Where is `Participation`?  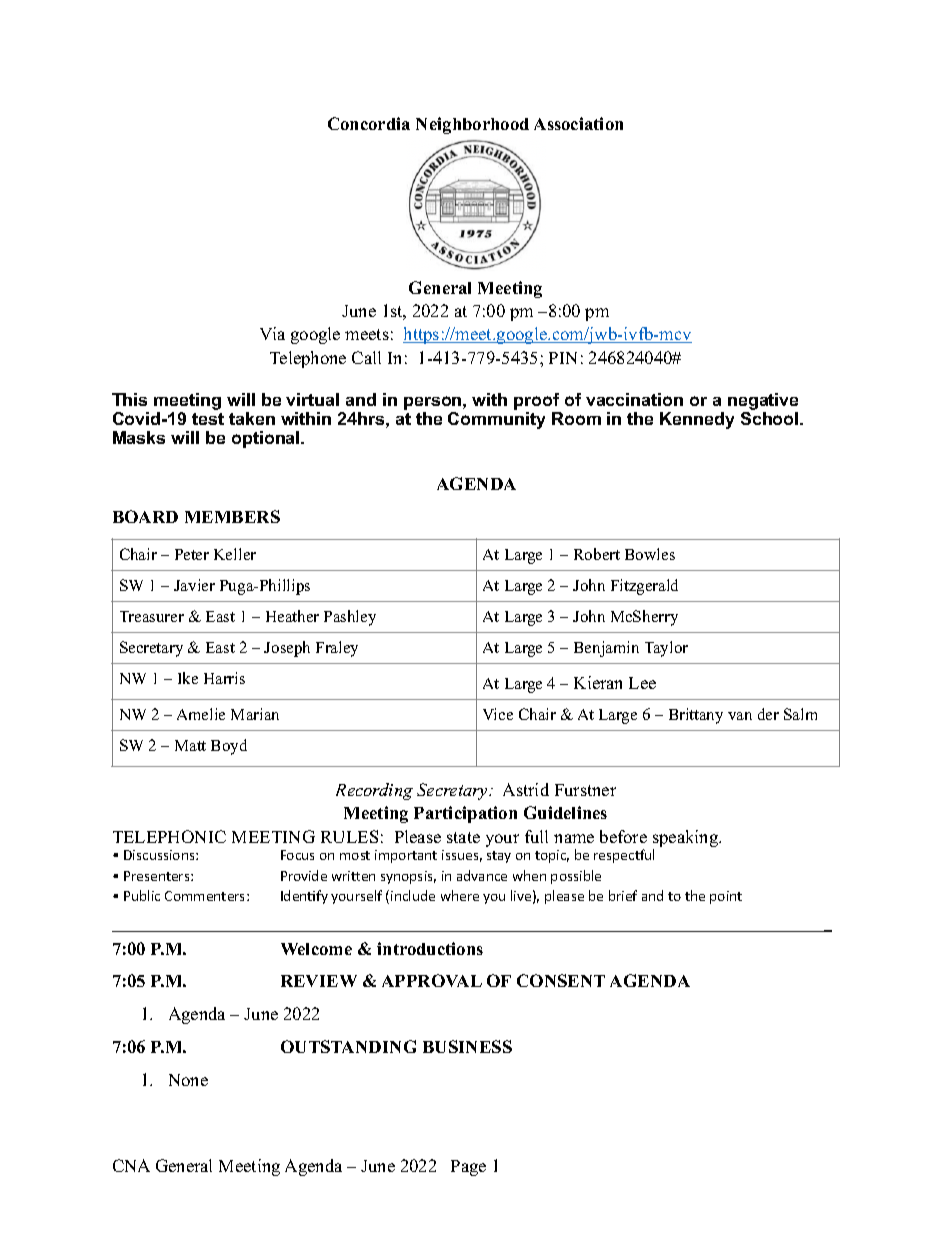 Participation is located at coordinates (465, 814).
